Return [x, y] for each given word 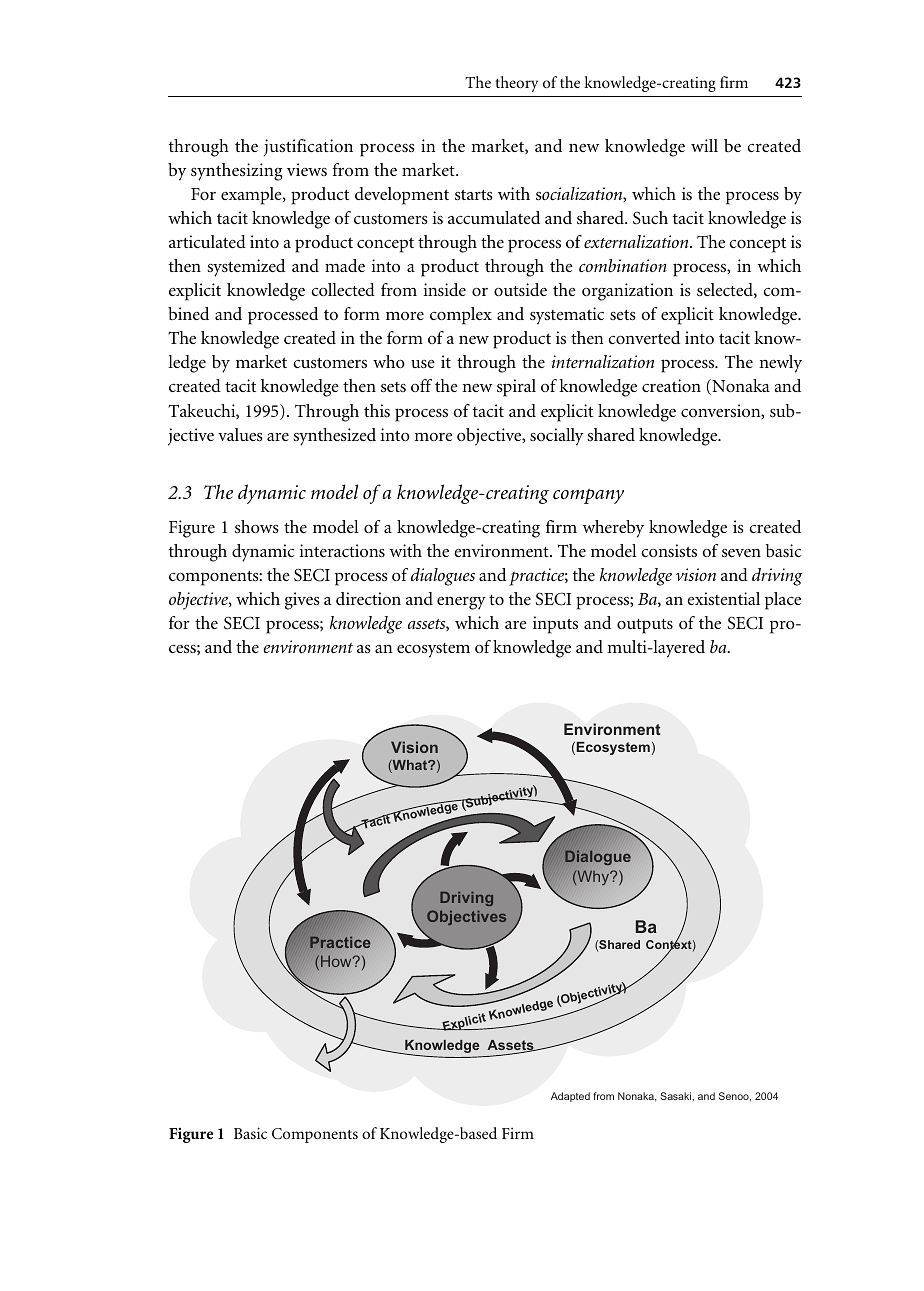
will [704, 145]
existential [723, 598]
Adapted [570, 1097]
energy [461, 603]
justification [308, 148]
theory [516, 84]
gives [302, 601]
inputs [555, 625]
